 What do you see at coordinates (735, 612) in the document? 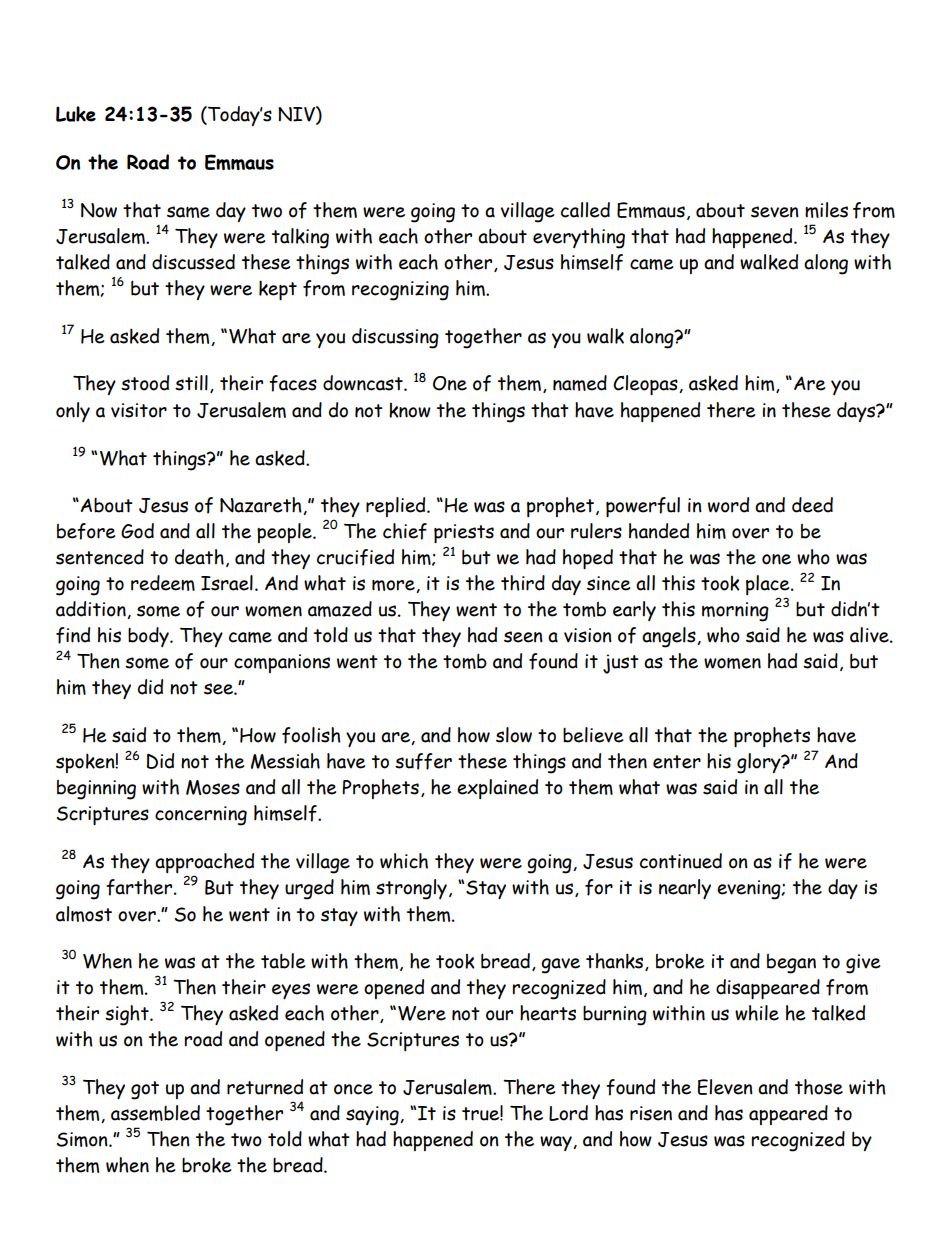
I see `morning` at bounding box center [735, 612].
